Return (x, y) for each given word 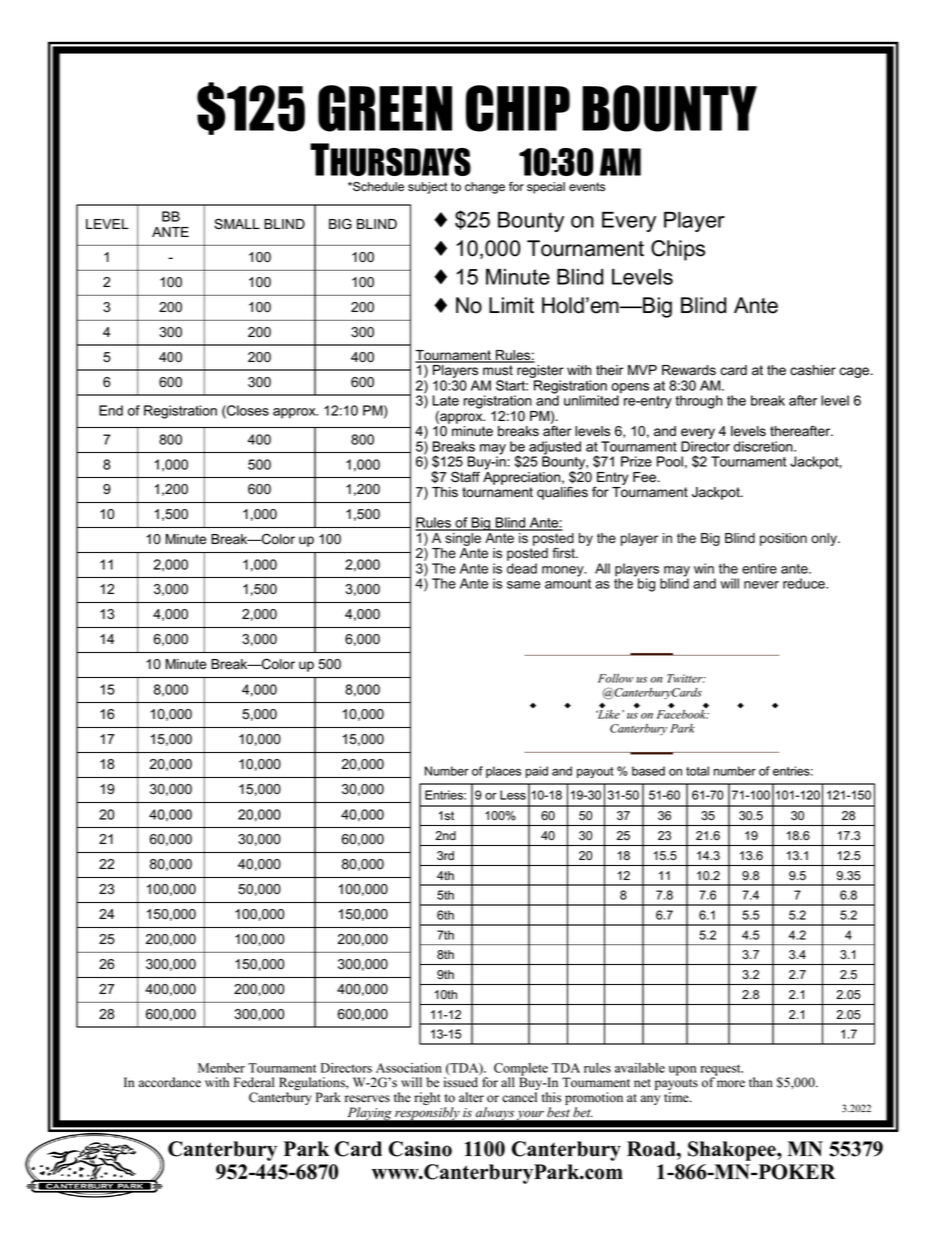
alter (471, 1097)
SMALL (237, 224)
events (587, 187)
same (524, 585)
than (761, 1082)
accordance (170, 1082)
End (111, 410)
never (761, 585)
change (485, 188)
